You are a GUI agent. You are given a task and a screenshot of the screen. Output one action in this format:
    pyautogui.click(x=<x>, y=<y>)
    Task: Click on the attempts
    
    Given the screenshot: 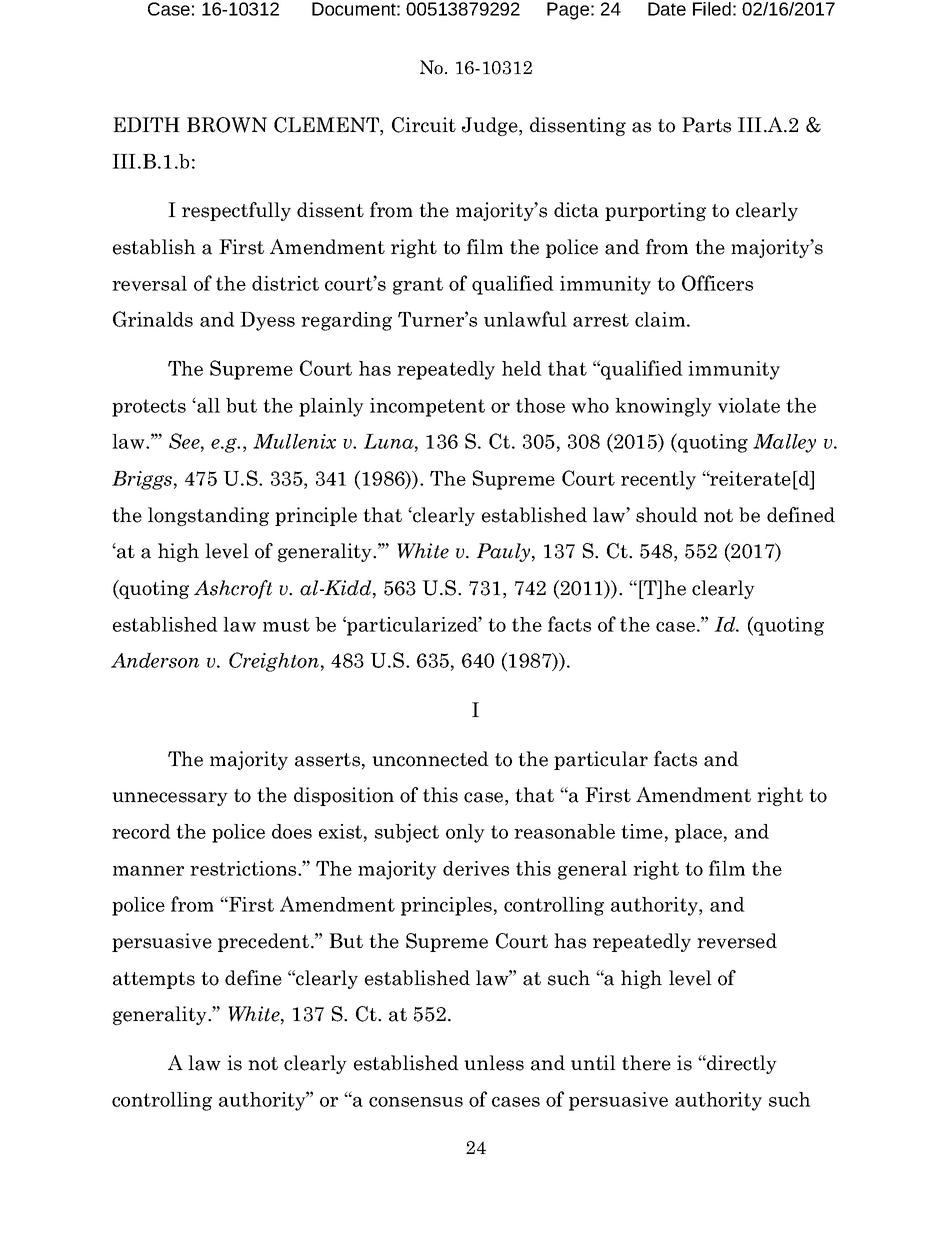 What is the action you would take?
    pyautogui.click(x=154, y=980)
